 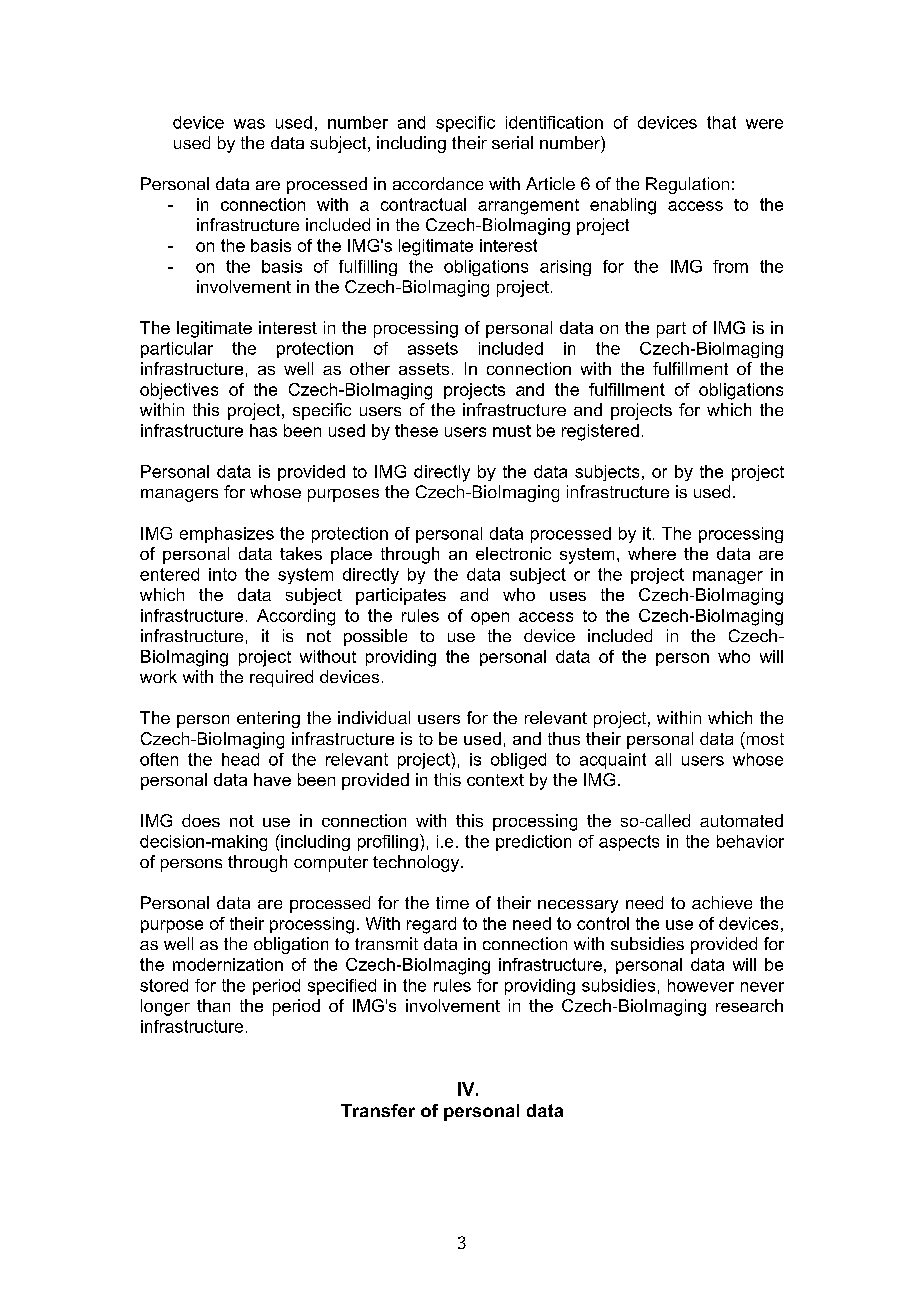 What do you see at coordinates (223, 574) in the screenshot?
I see `into` at bounding box center [223, 574].
